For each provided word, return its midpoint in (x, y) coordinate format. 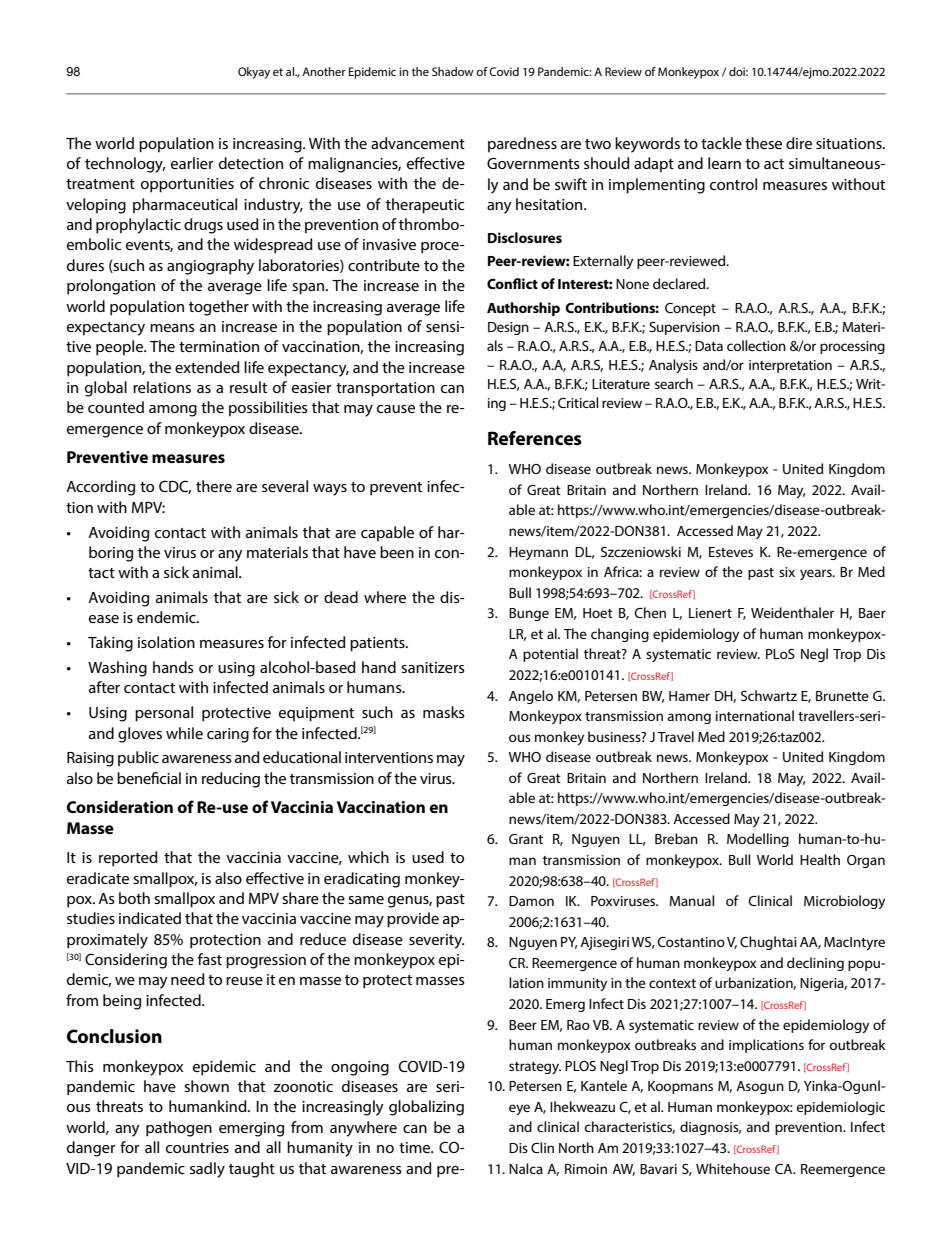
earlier (192, 163)
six (787, 572)
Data (709, 346)
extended (207, 367)
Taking (110, 644)
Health (820, 859)
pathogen (179, 1129)
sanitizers (433, 667)
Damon (531, 901)
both (134, 898)
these (763, 143)
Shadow (453, 71)
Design (508, 328)
